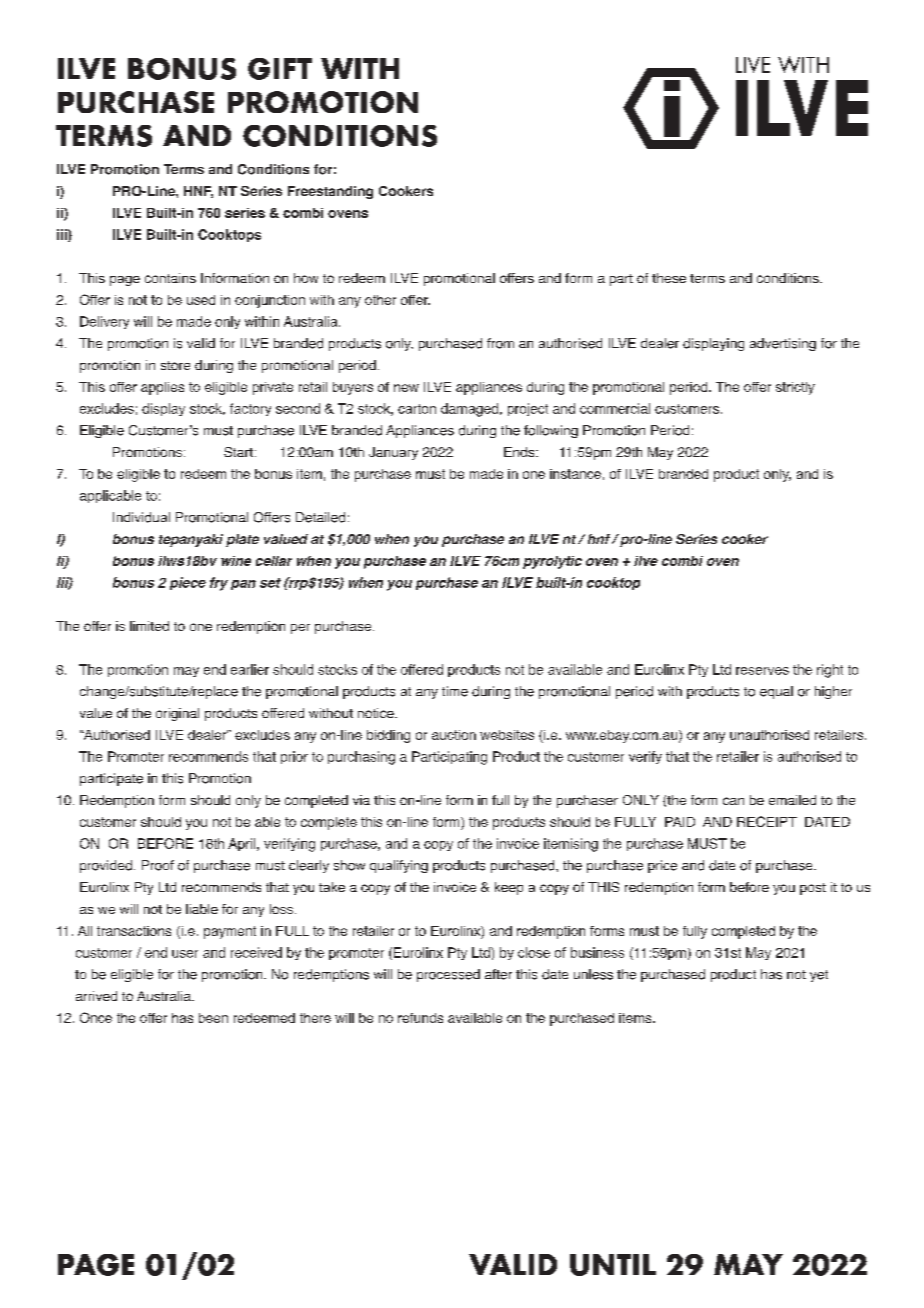 The width and height of the document is (924, 1308). I want to click on qualifying, so click(399, 866).
